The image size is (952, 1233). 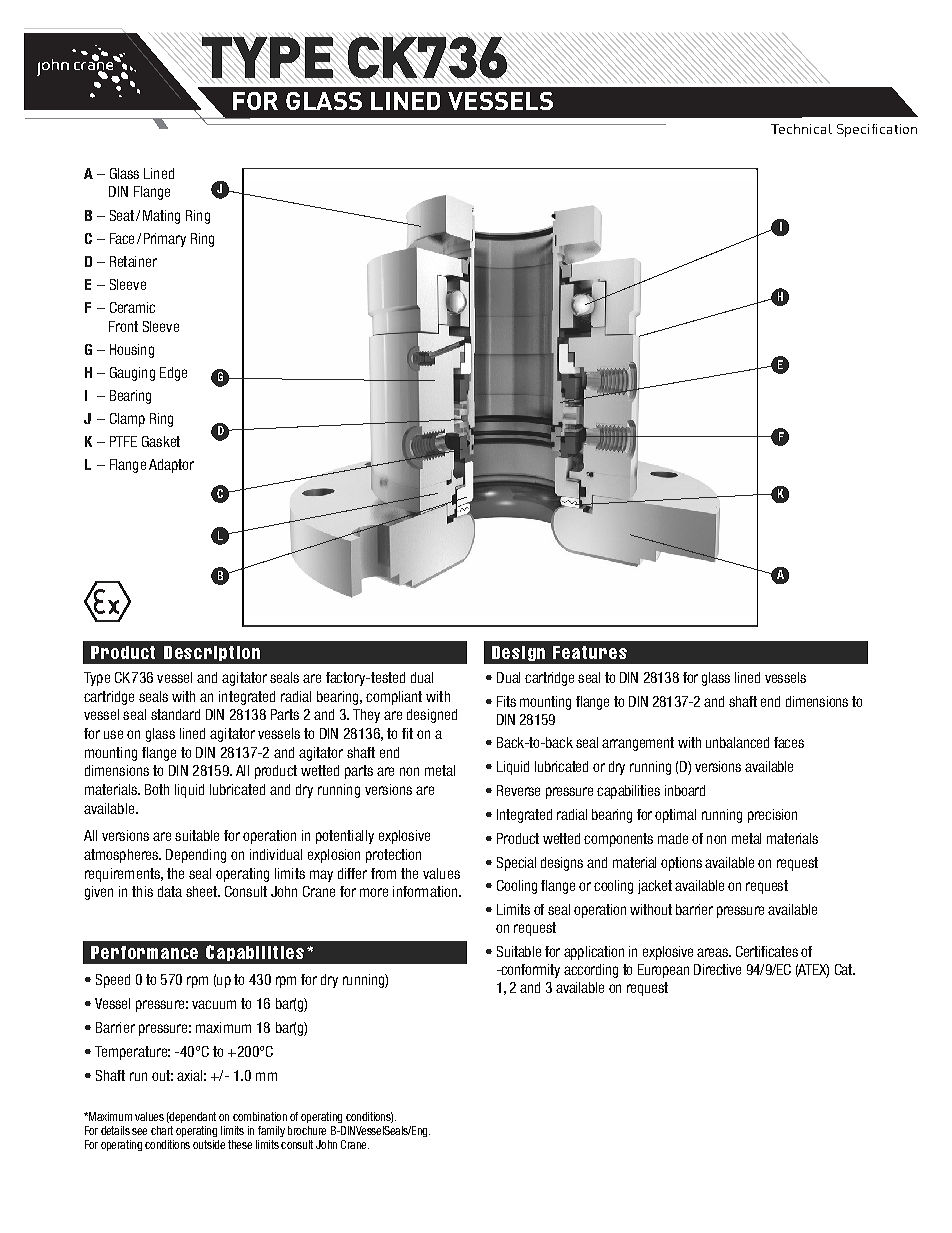 What do you see at coordinates (737, 742) in the image?
I see `unbalanced` at bounding box center [737, 742].
